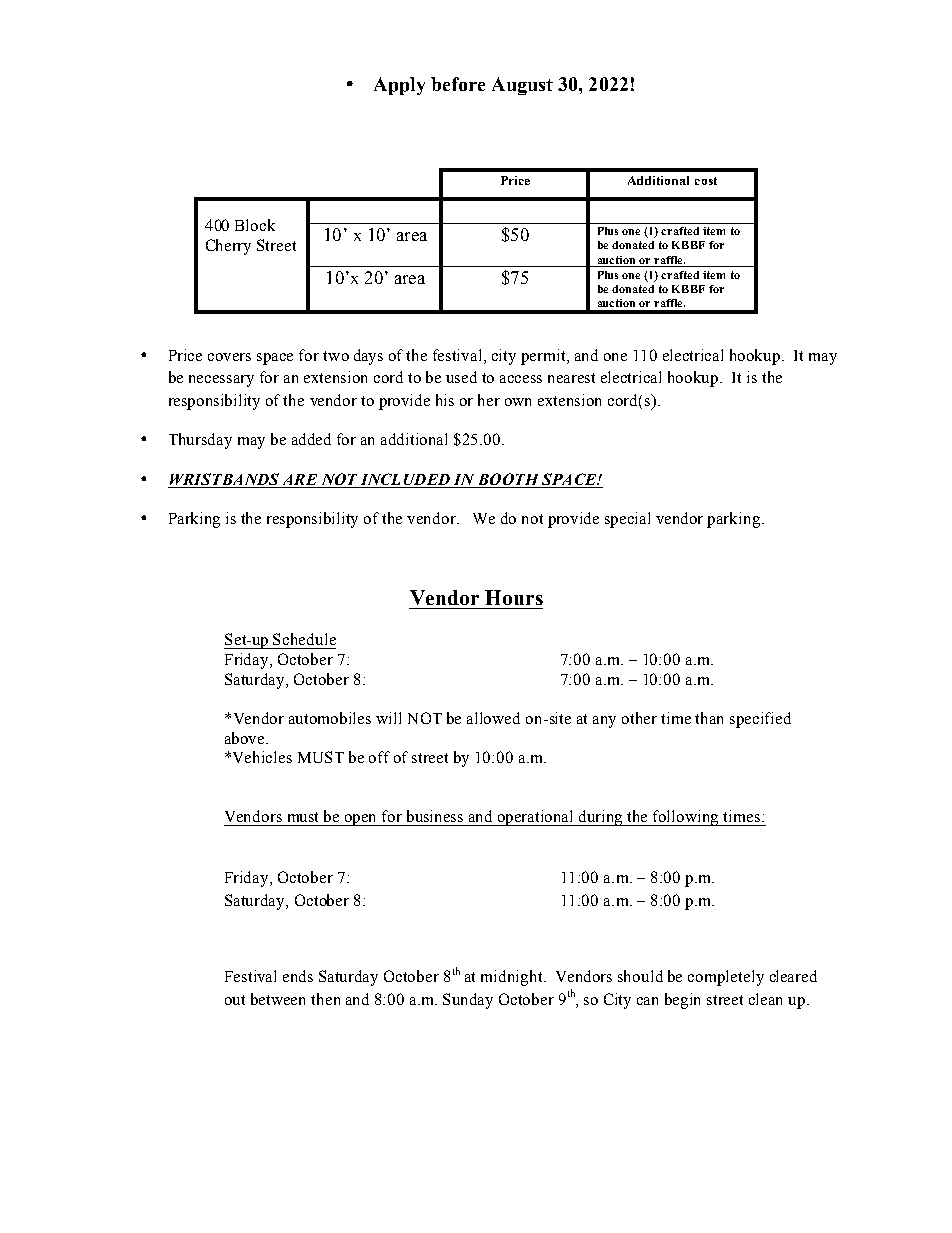 The width and height of the screenshot is (952, 1233). I want to click on midnight, so click(513, 978).
